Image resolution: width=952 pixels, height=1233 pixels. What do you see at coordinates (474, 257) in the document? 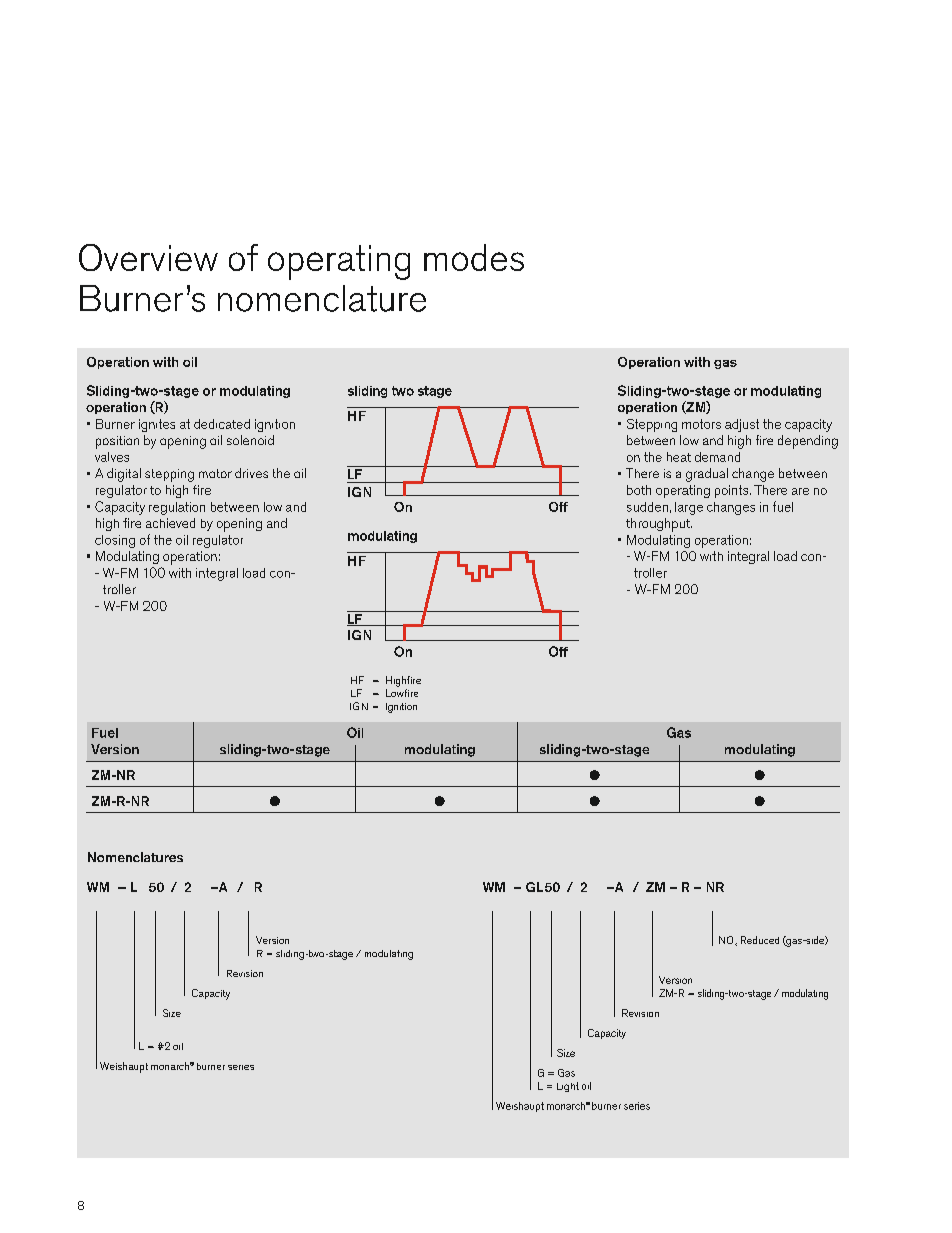
I see `modes` at bounding box center [474, 257].
